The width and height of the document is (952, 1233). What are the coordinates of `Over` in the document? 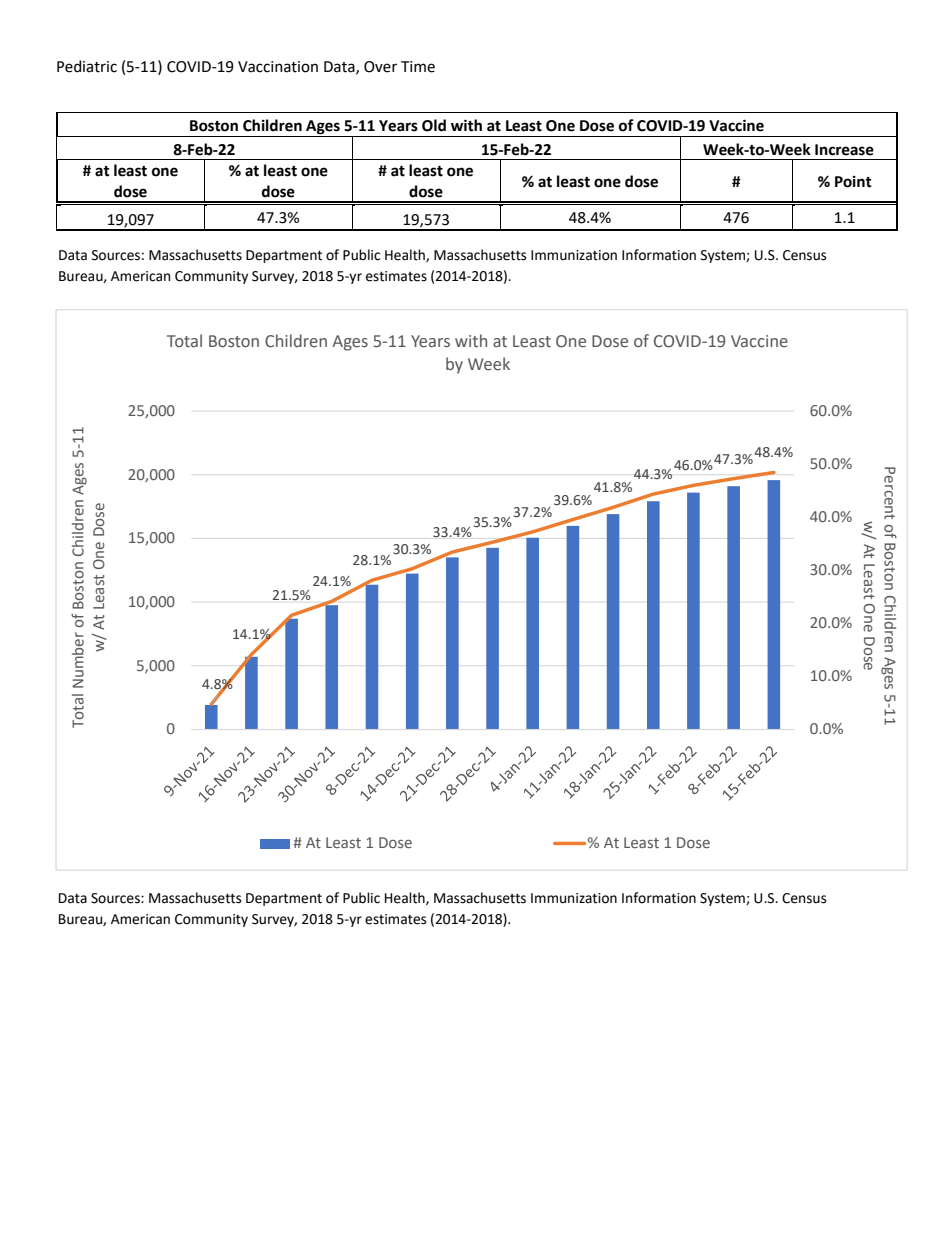 It's located at (380, 67).
